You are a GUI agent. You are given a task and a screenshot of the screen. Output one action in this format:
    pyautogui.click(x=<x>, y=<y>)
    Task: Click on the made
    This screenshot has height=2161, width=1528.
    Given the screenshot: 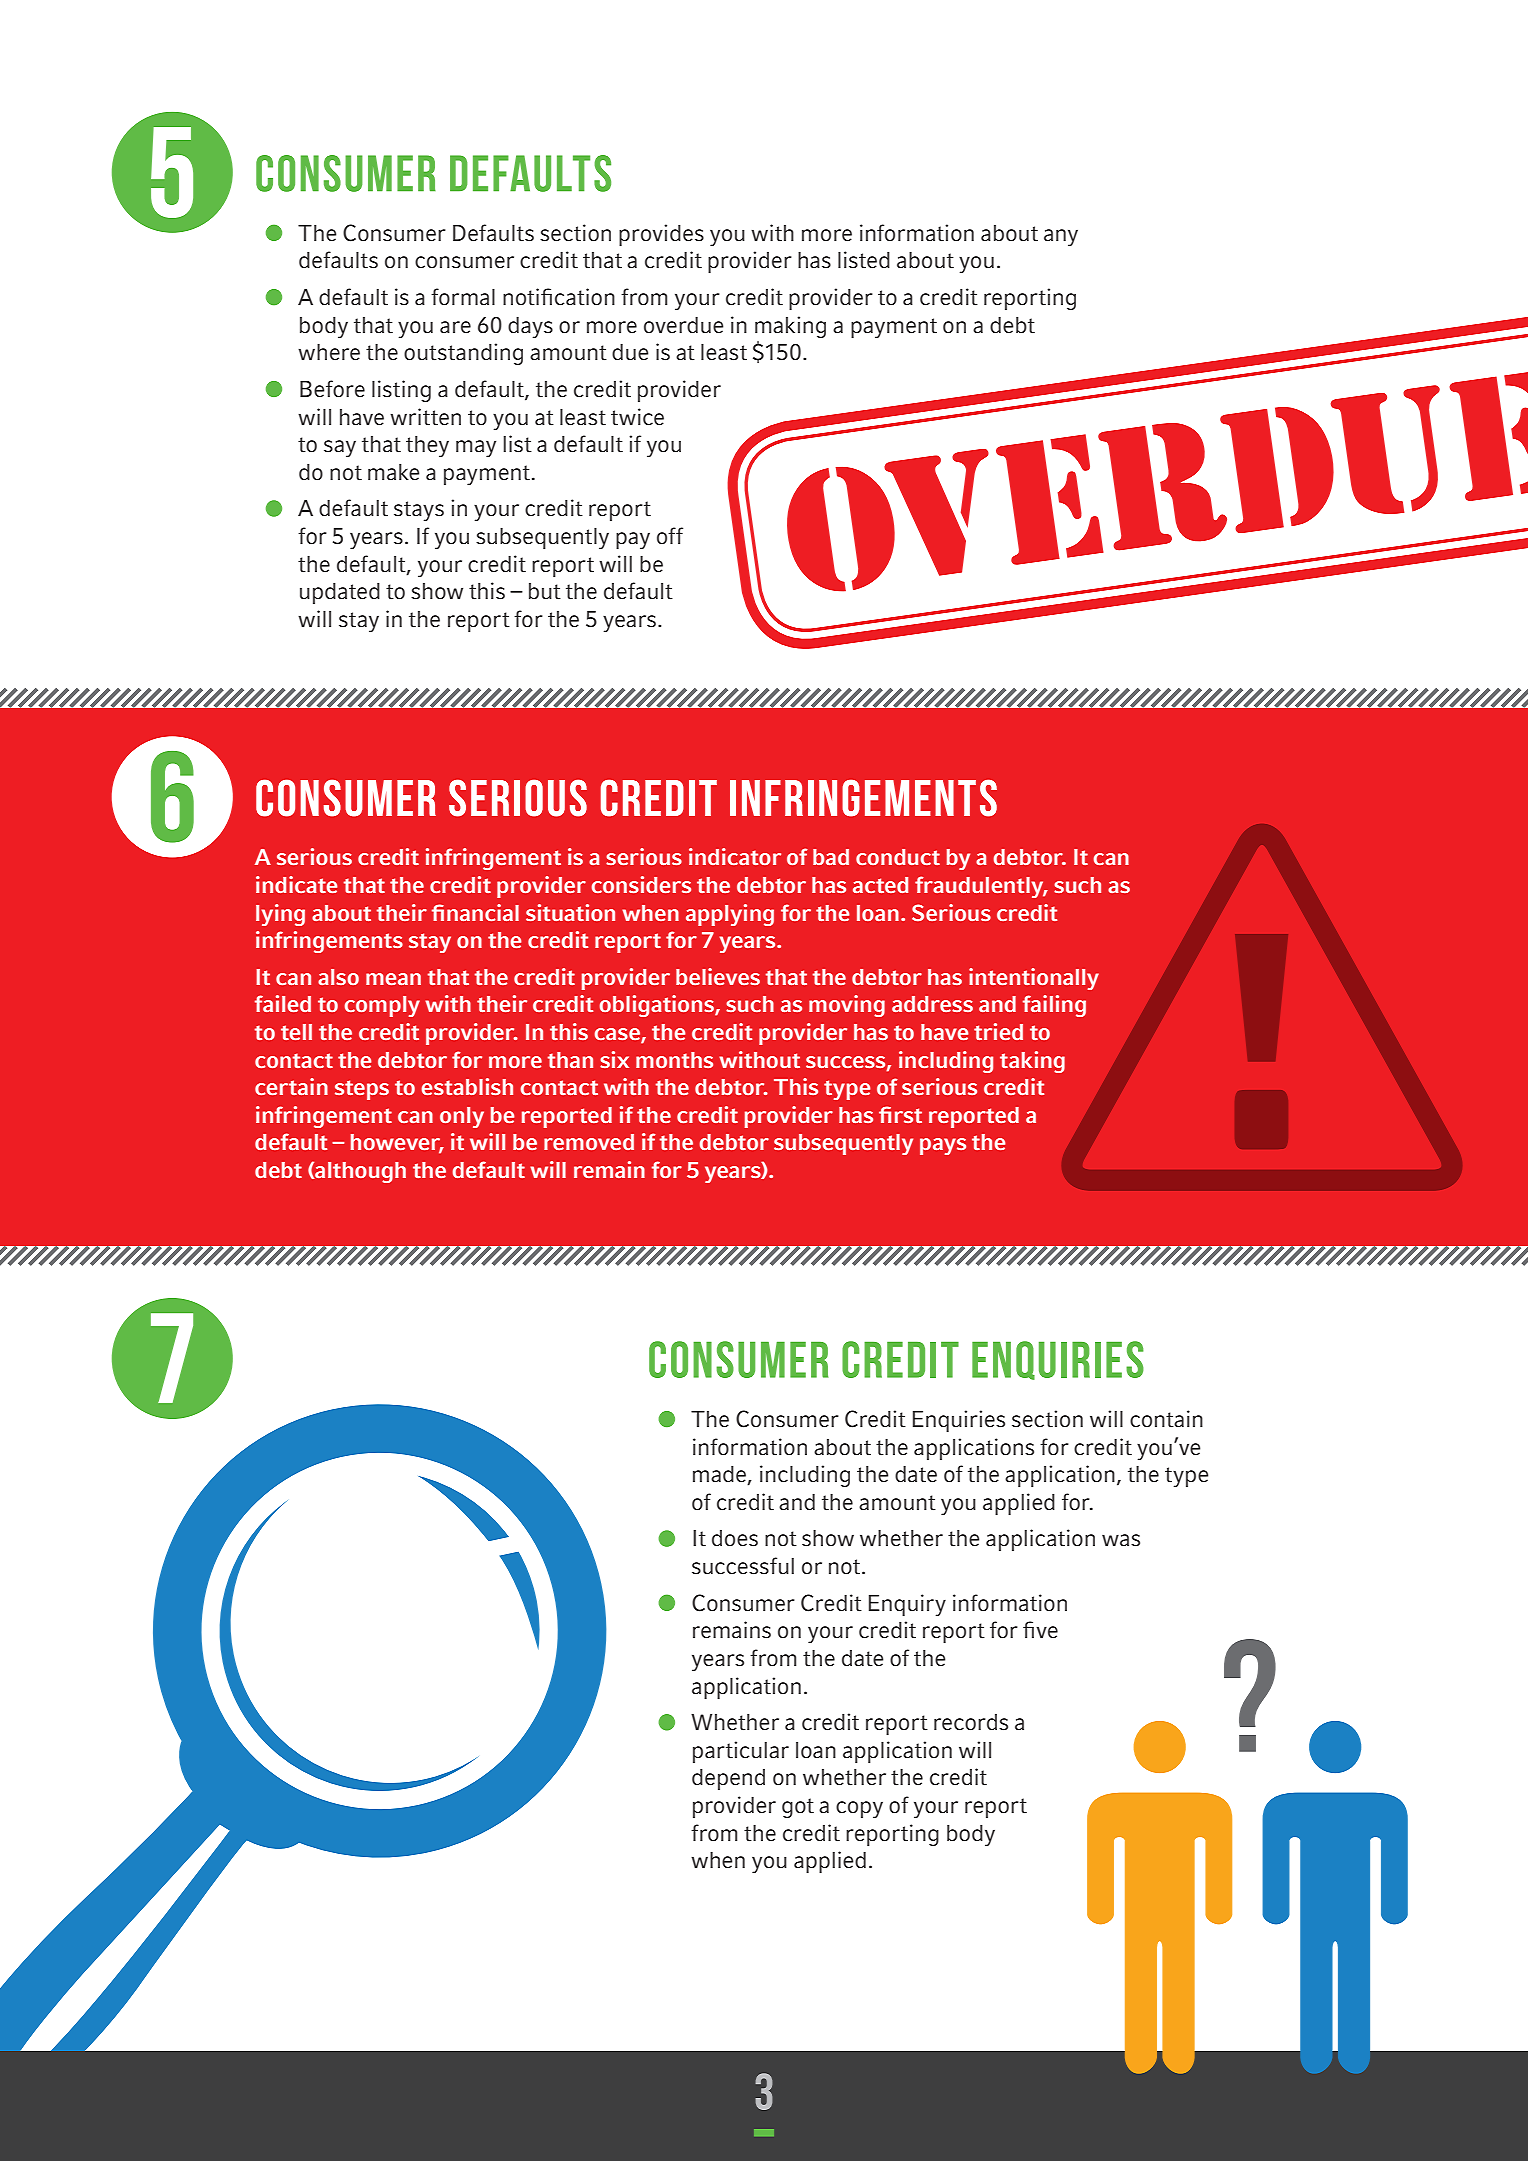 What is the action you would take?
    pyautogui.click(x=720, y=1475)
